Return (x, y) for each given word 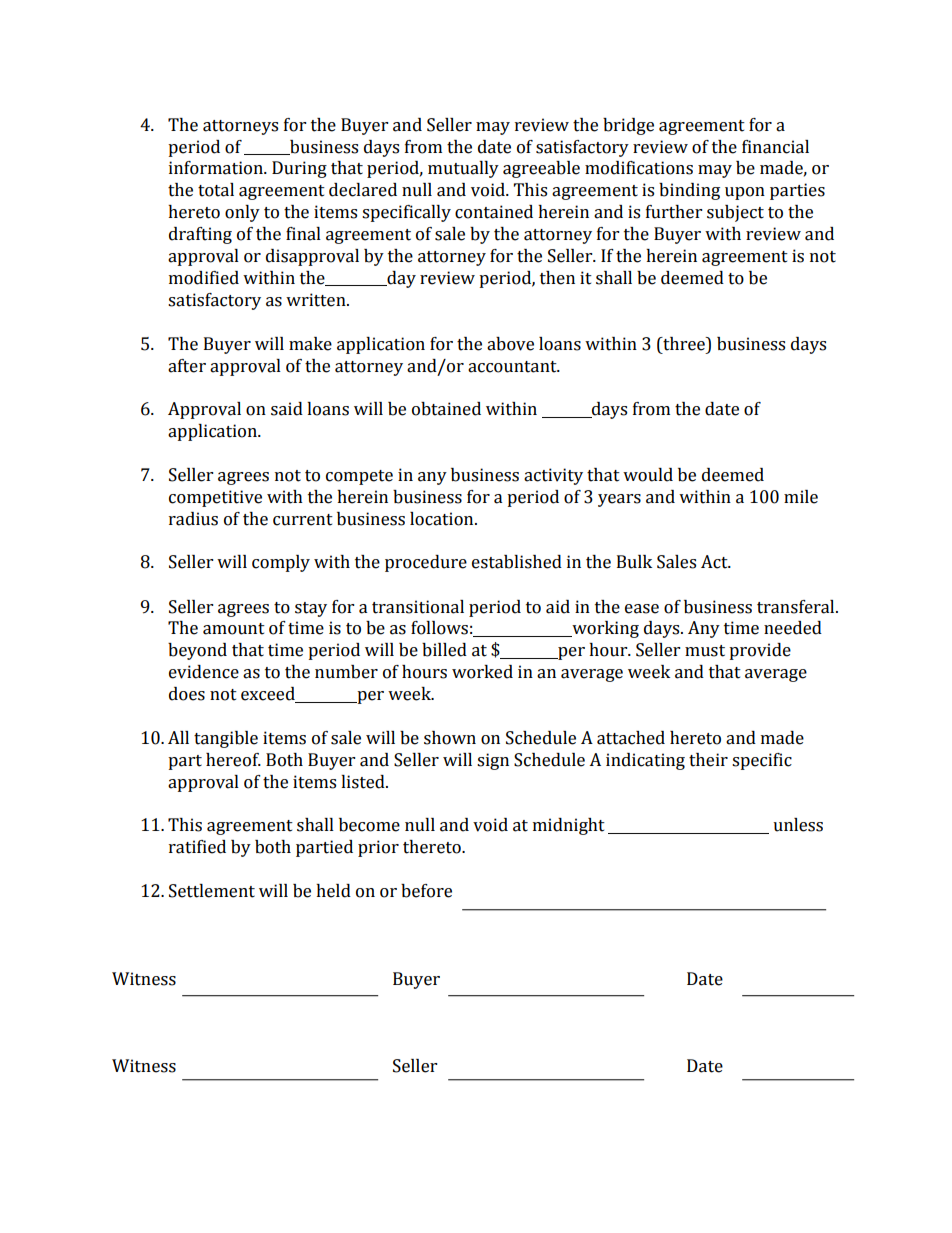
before (426, 891)
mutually (463, 169)
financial (775, 147)
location (443, 519)
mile (801, 497)
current (303, 520)
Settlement (212, 891)
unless (798, 825)
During (299, 169)
